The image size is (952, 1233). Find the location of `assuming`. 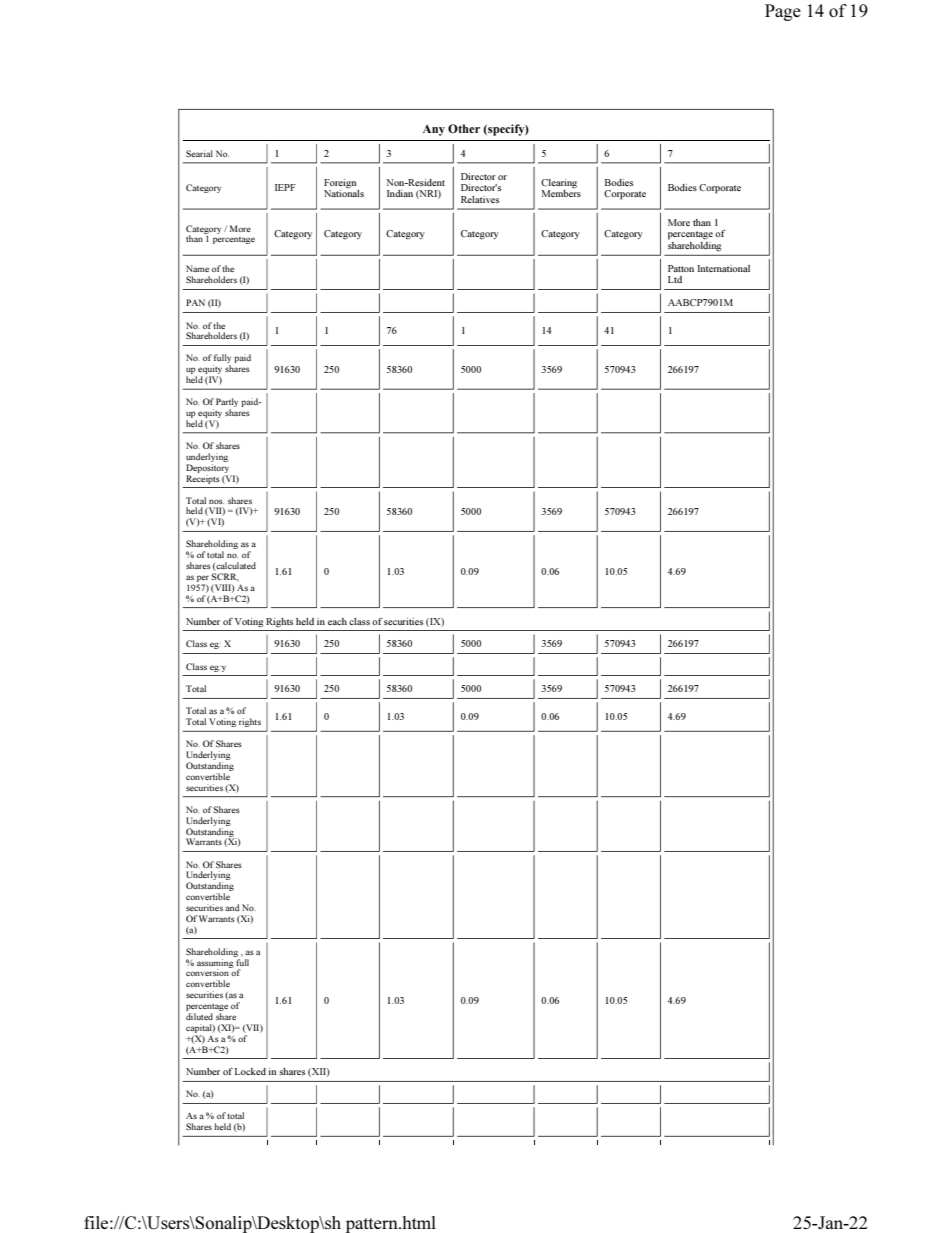

assuming is located at coordinates (216, 963).
